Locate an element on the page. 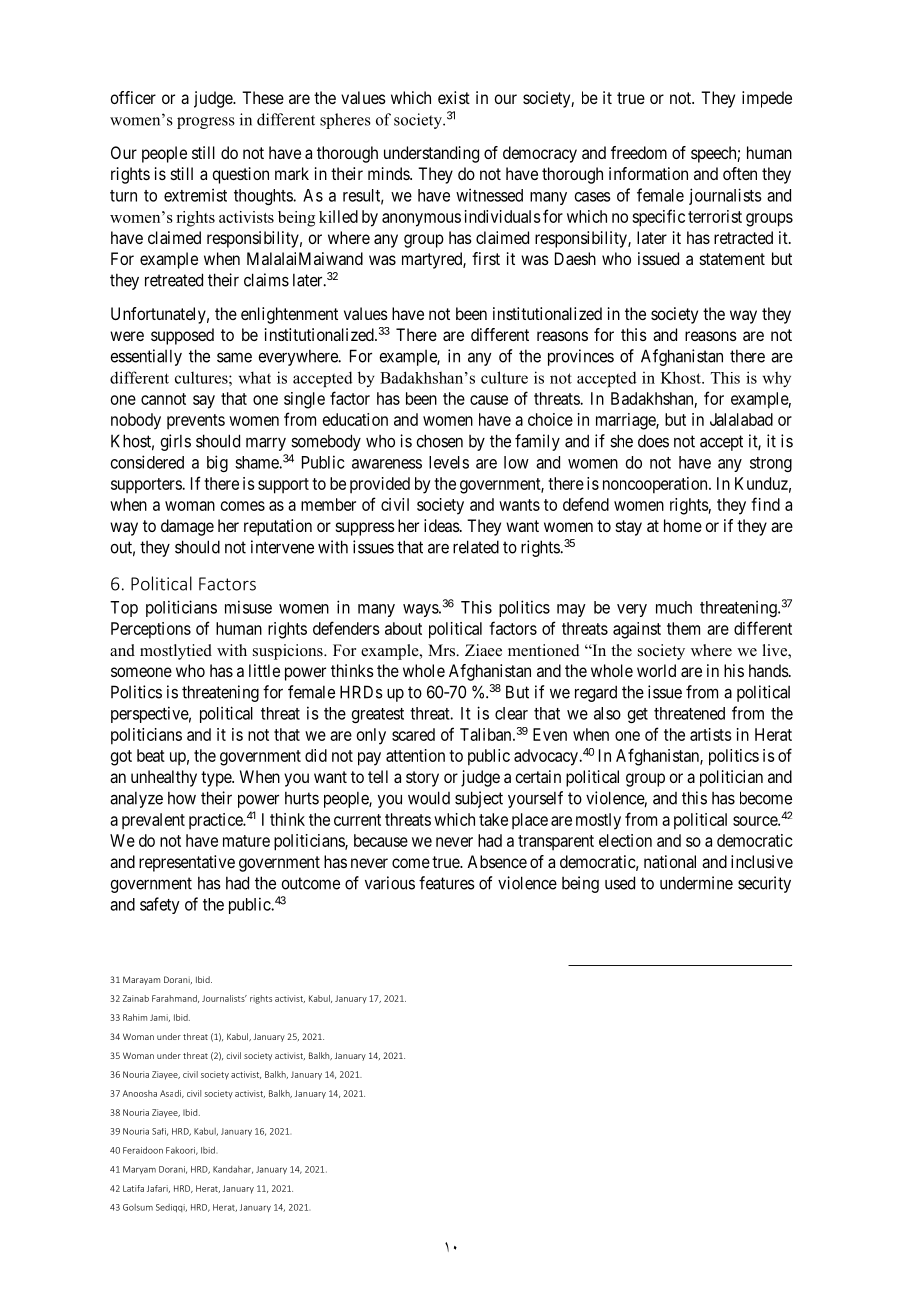 The width and height of the page is (924, 1308). Kandahar is located at coordinates (233, 1170).
